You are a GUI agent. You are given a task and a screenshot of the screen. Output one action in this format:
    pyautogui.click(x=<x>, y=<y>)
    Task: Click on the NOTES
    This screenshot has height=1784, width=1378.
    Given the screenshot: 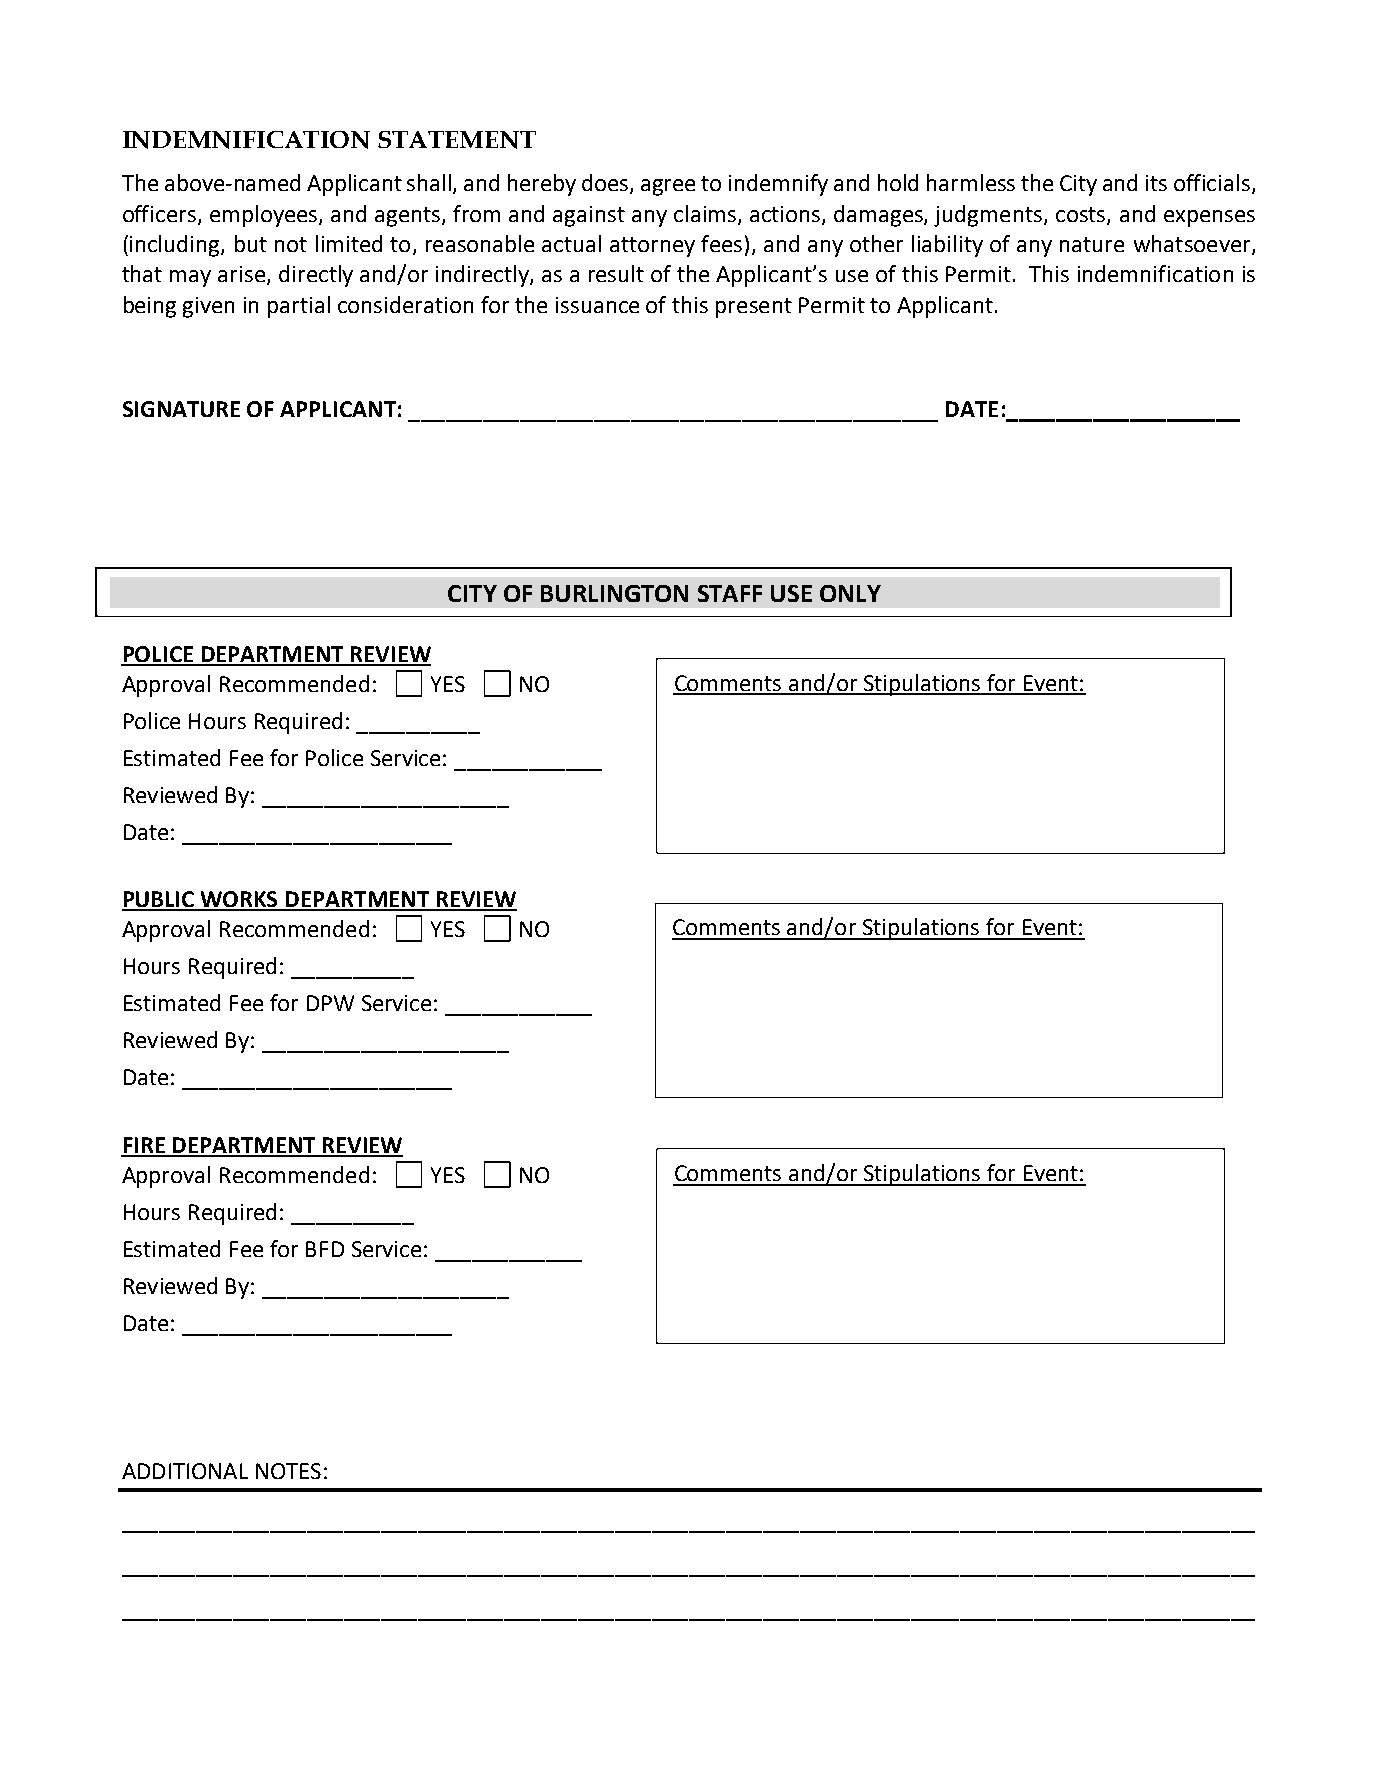 What is the action you would take?
    pyautogui.click(x=288, y=1471)
